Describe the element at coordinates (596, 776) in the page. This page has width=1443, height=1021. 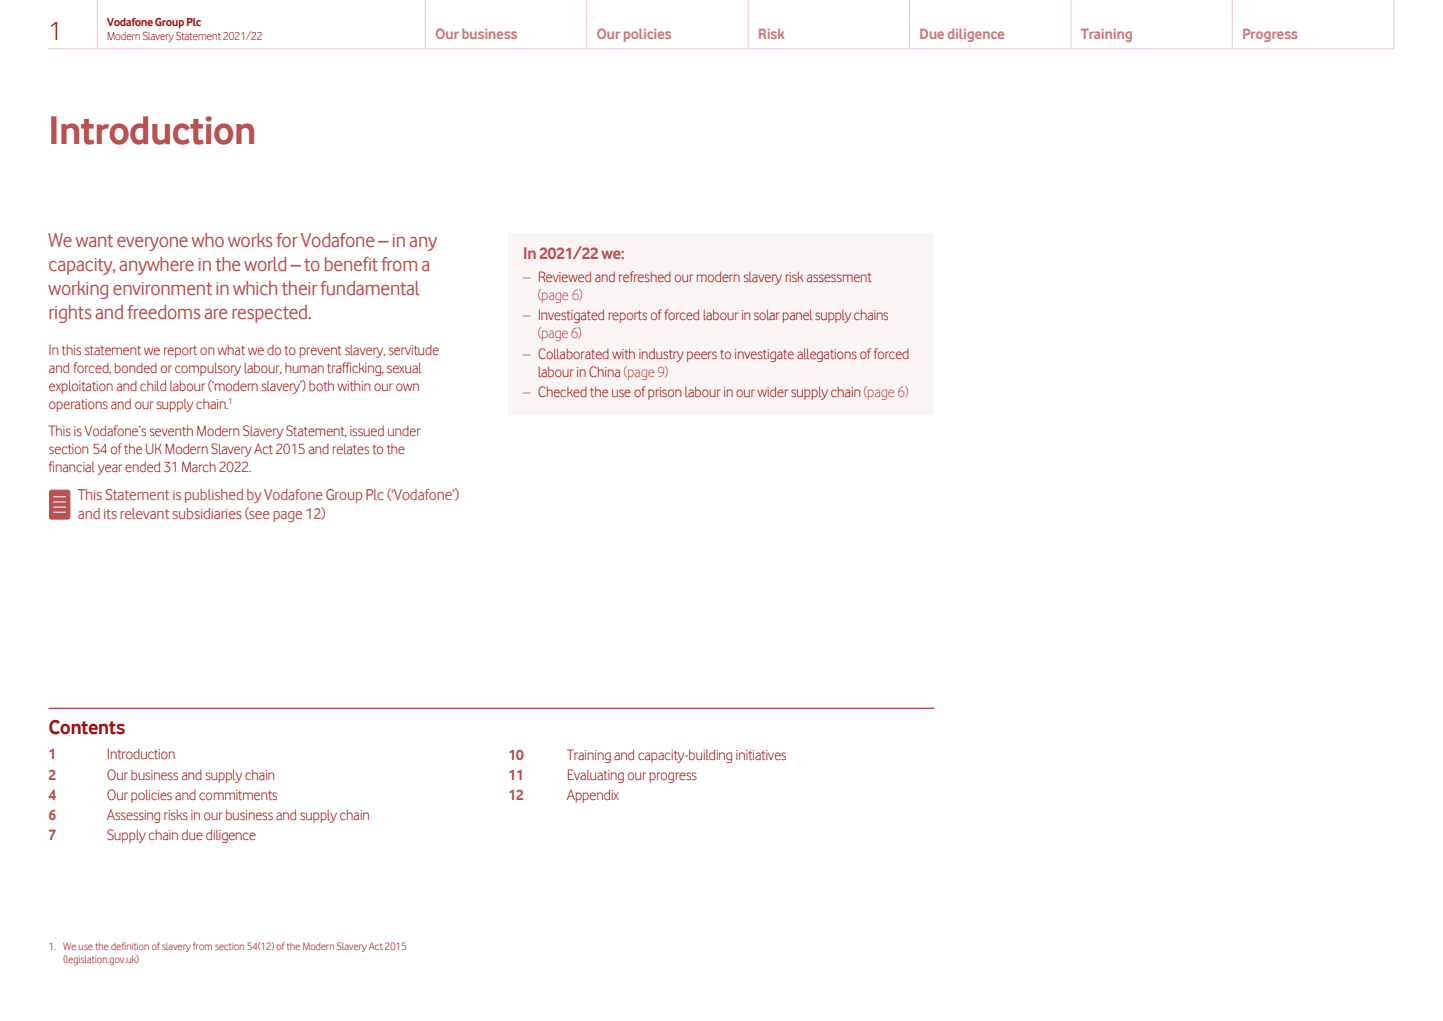
I see `Evaluating` at that location.
